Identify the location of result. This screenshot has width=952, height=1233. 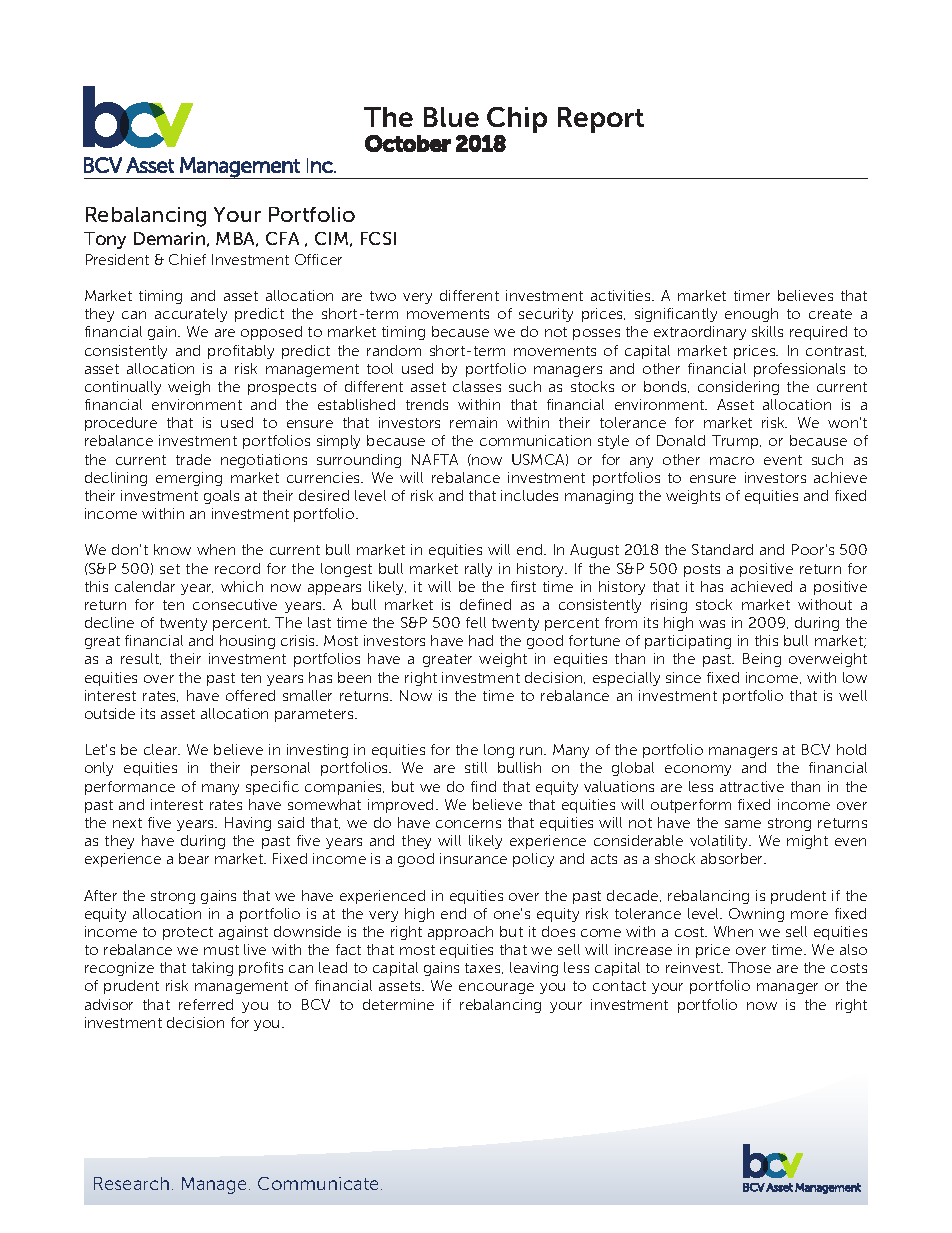
(141, 659).
